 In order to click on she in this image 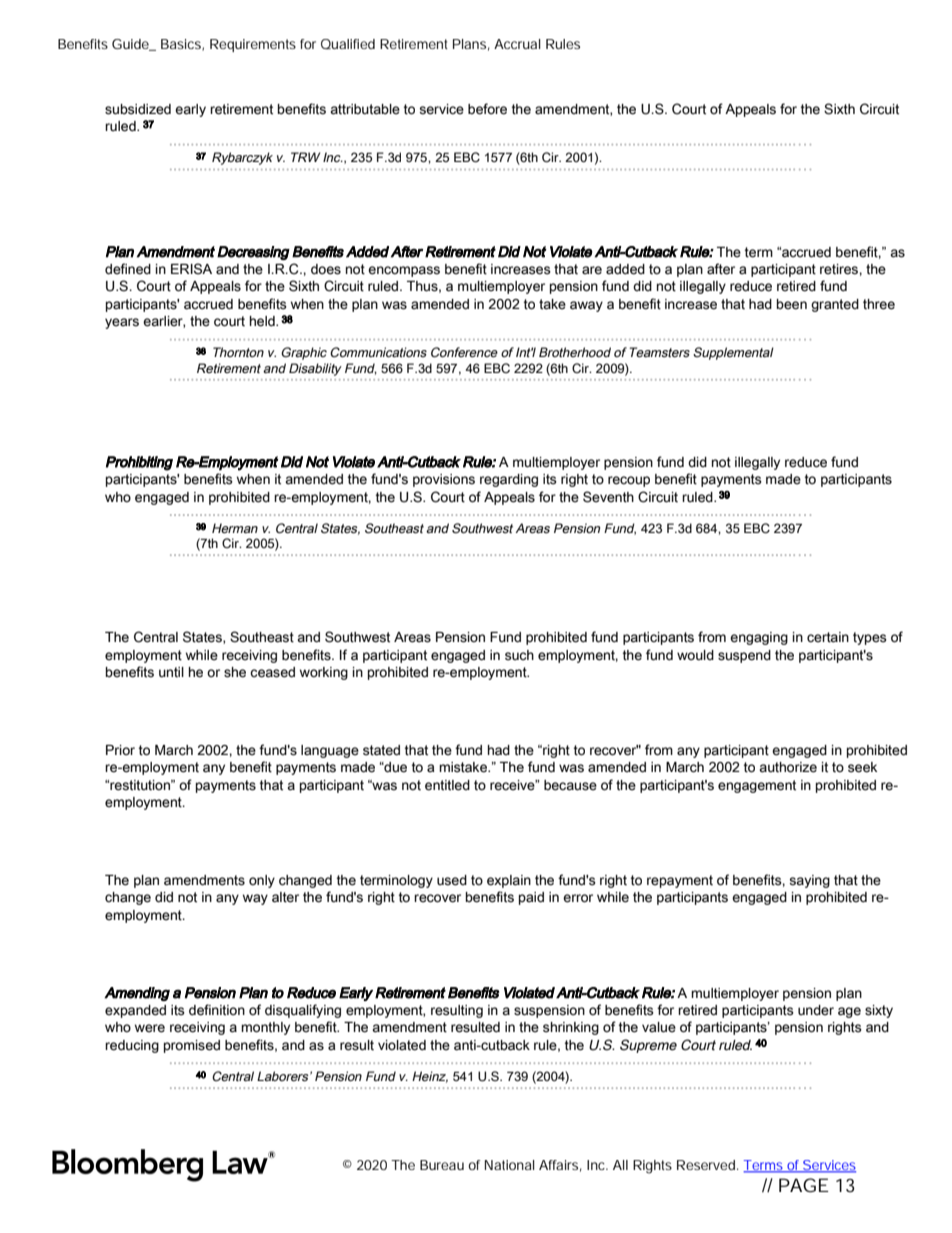, I will do `click(235, 672)`.
